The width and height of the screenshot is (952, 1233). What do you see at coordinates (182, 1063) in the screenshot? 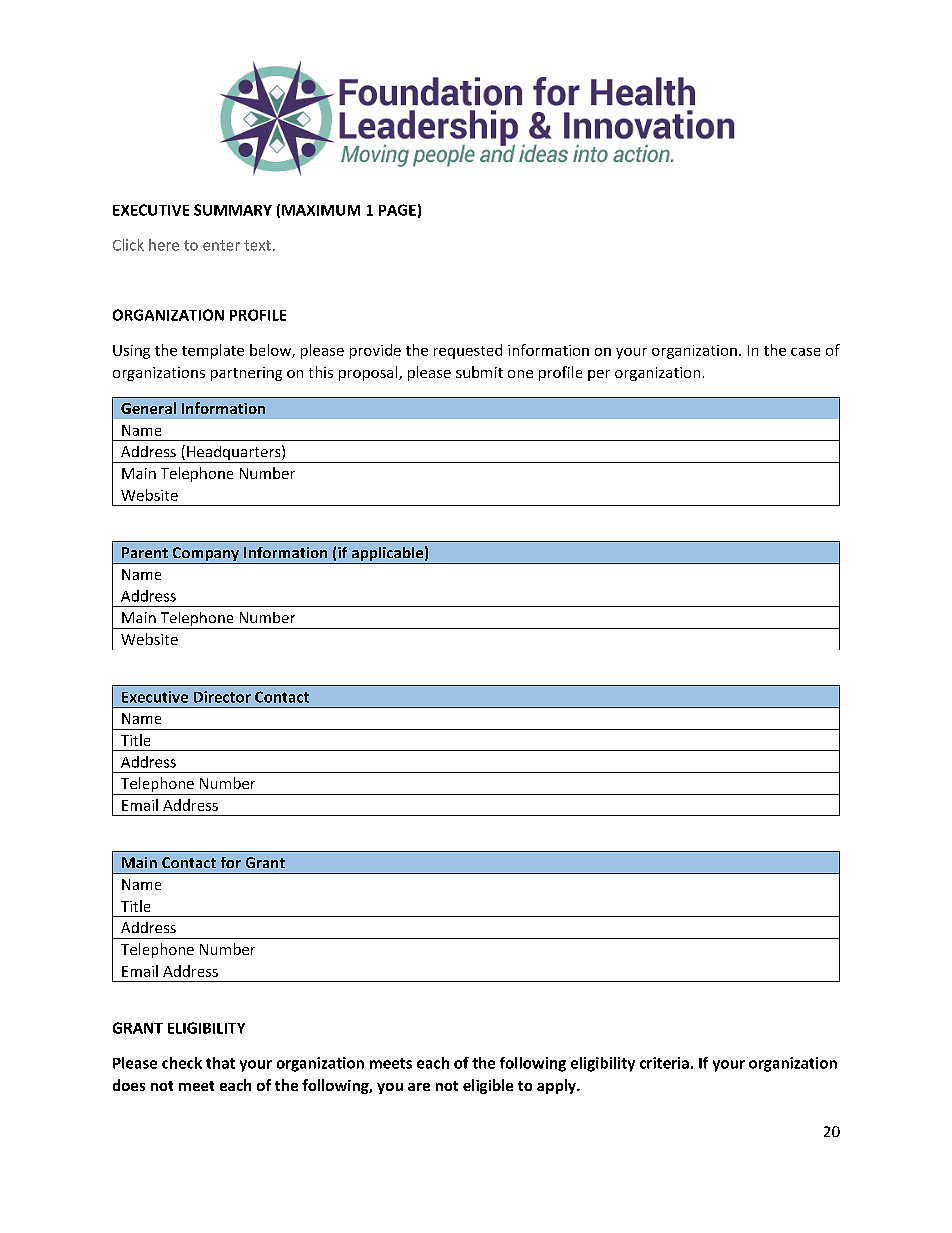
I see `check` at bounding box center [182, 1063].
